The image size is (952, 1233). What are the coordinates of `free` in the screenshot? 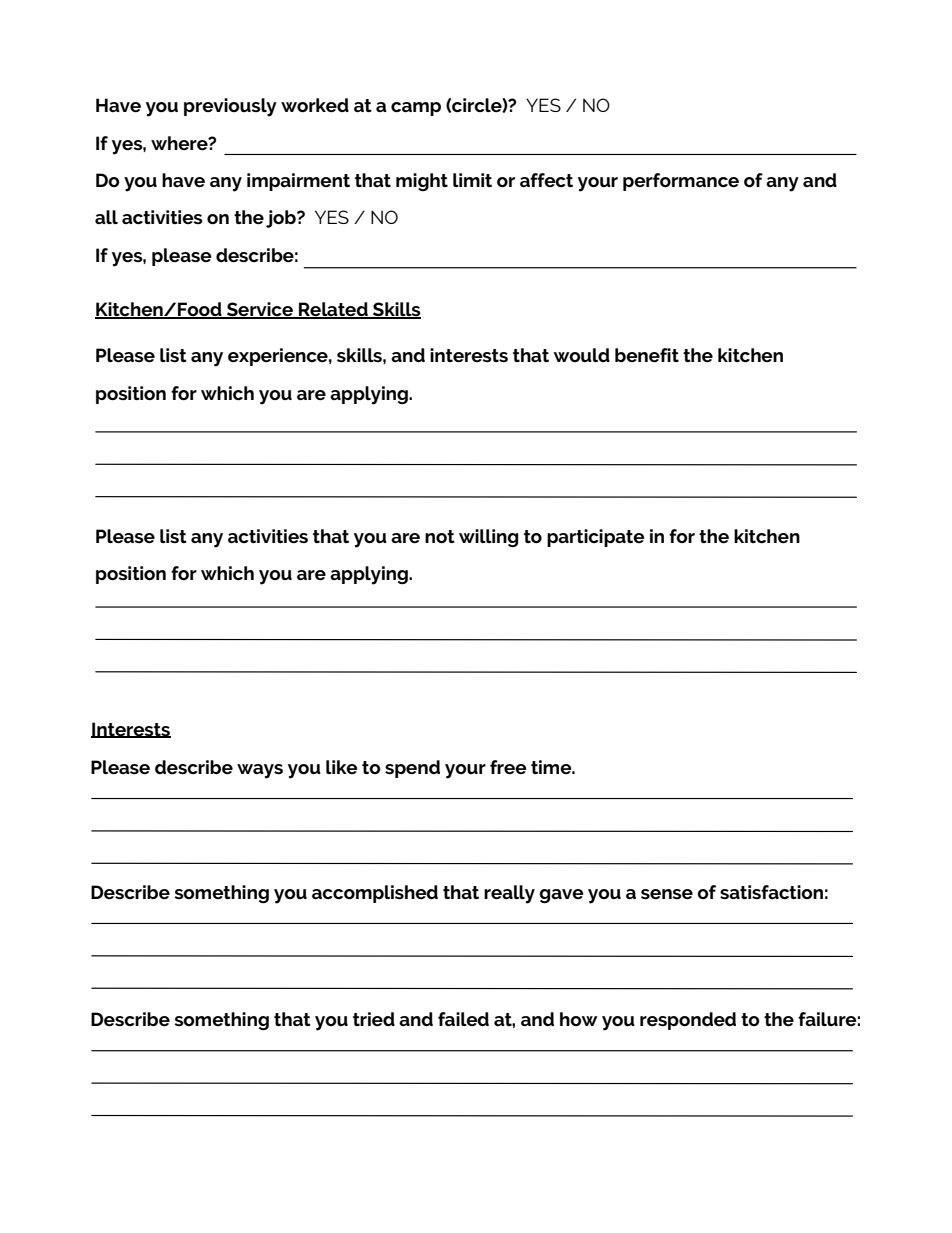 It's located at (508, 767).
